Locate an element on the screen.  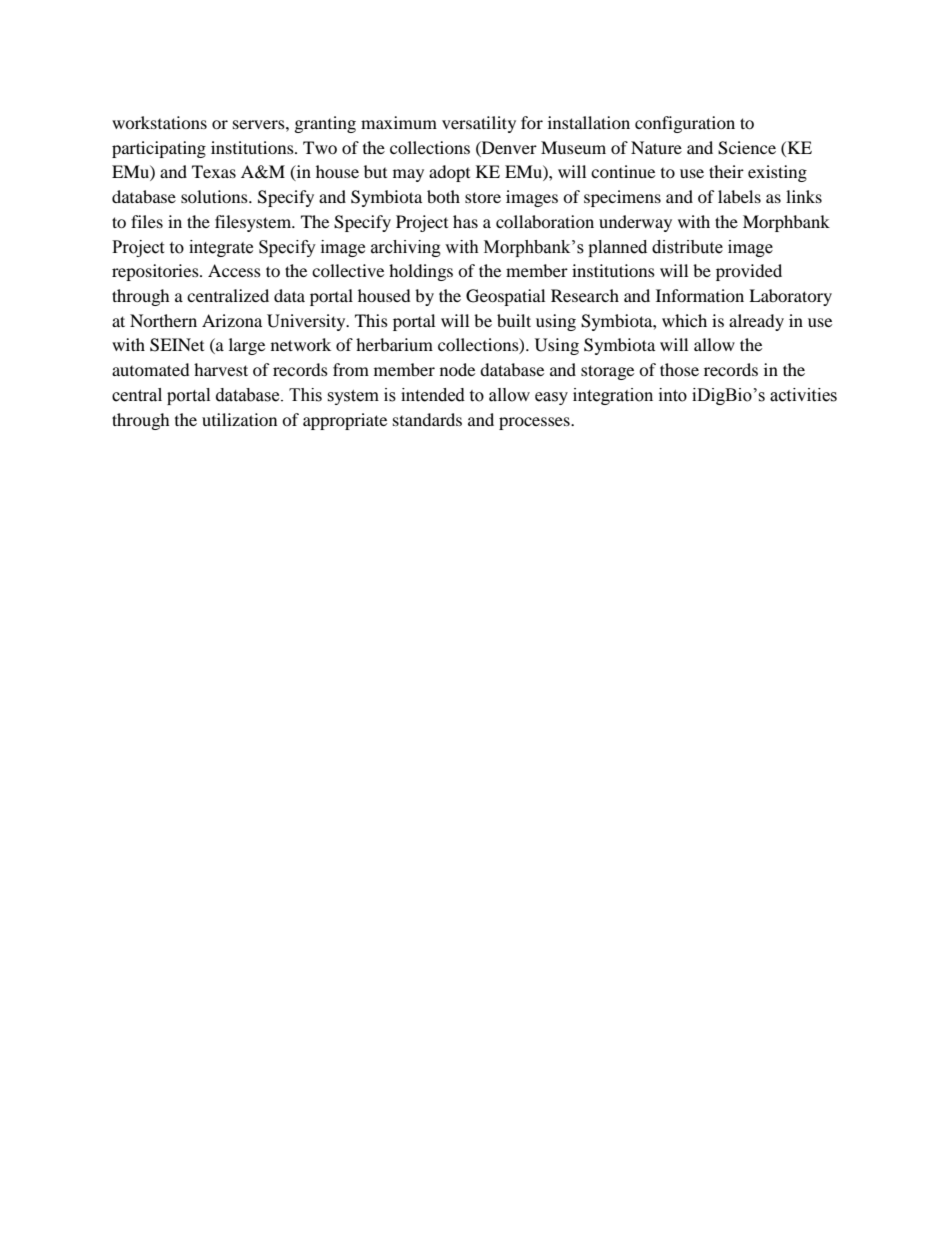
holdings is located at coordinates (421, 272).
